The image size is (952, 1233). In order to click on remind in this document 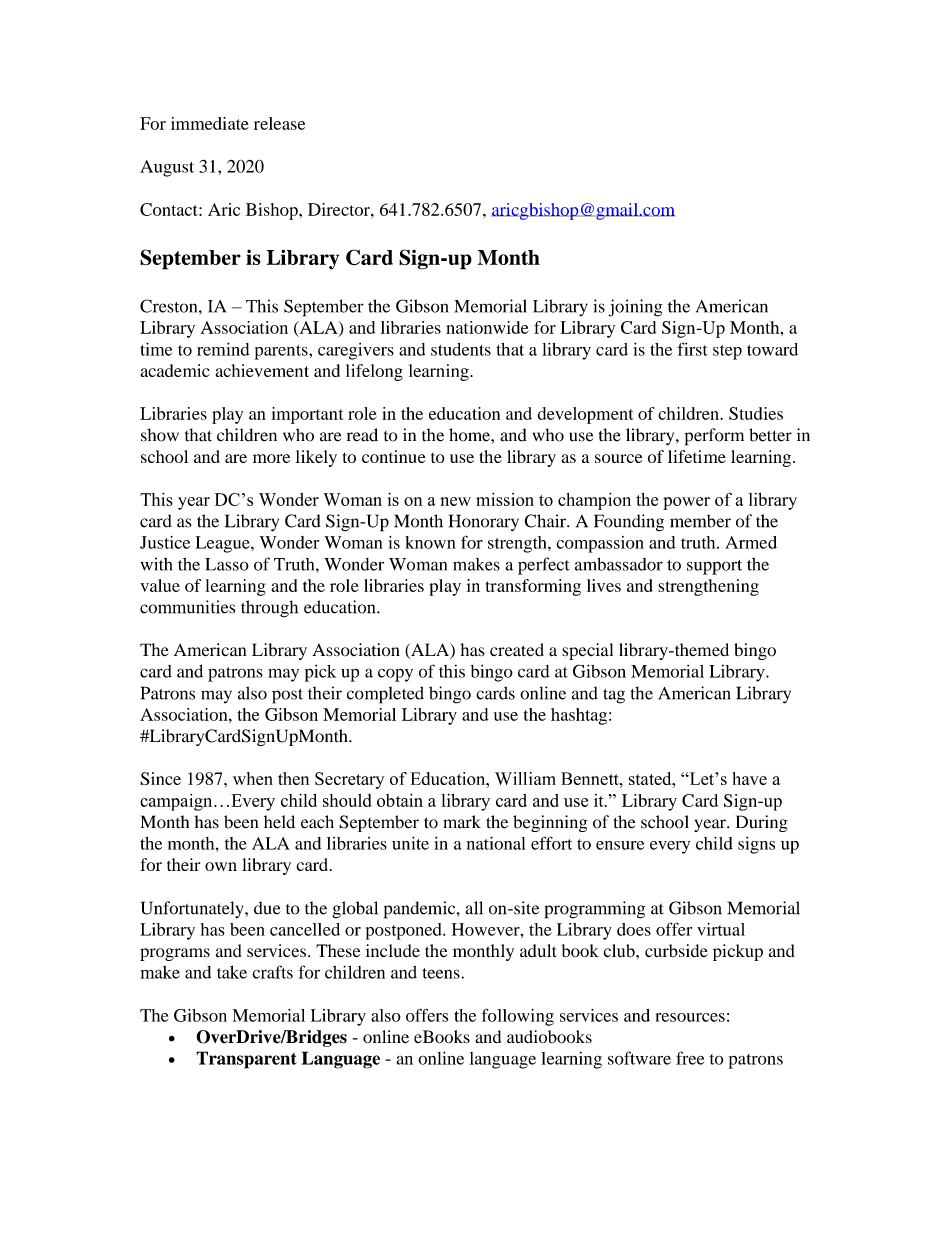, I will do `click(223, 349)`.
